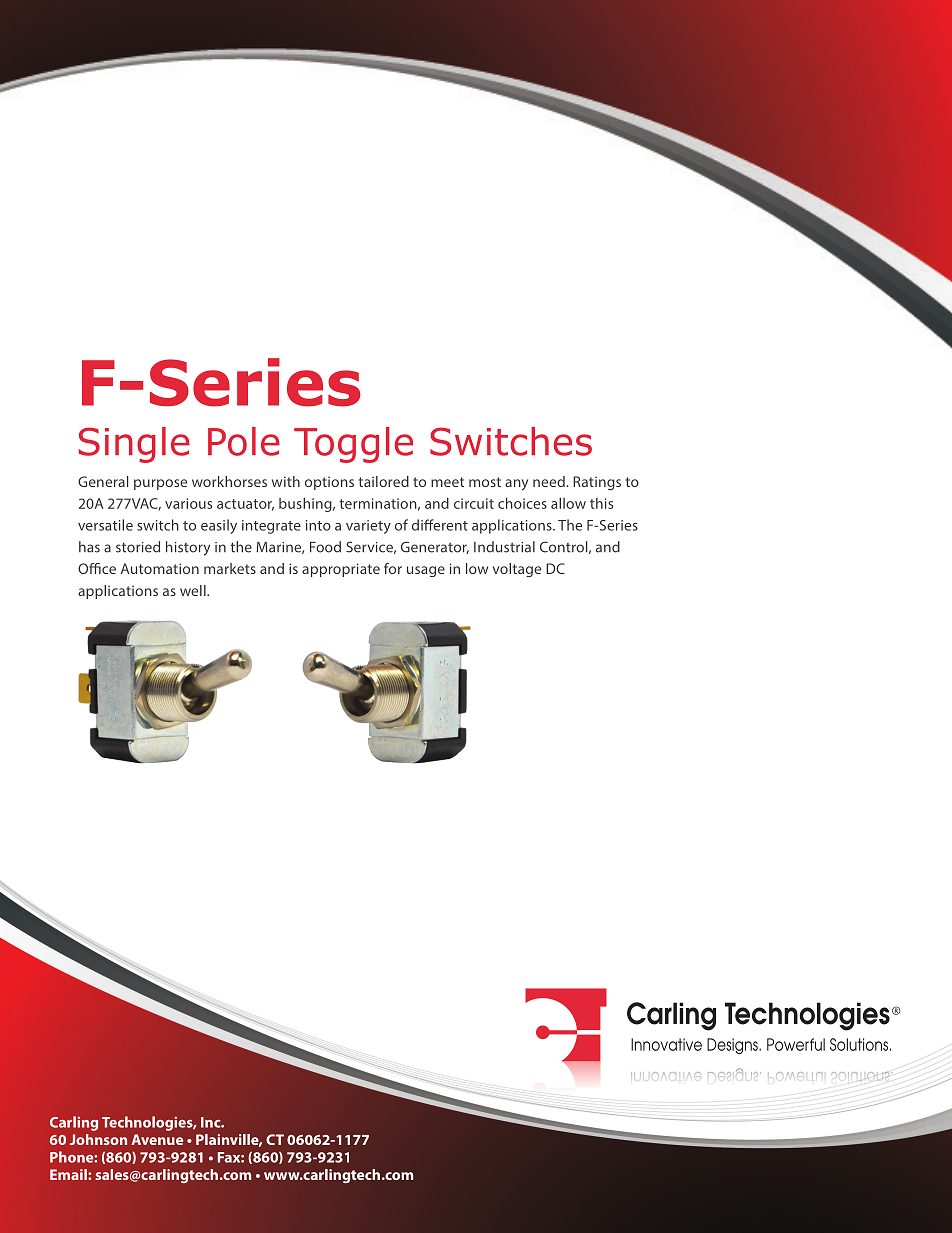 Image resolution: width=952 pixels, height=1233 pixels. What do you see at coordinates (194, 590) in the document?
I see `well` at bounding box center [194, 590].
